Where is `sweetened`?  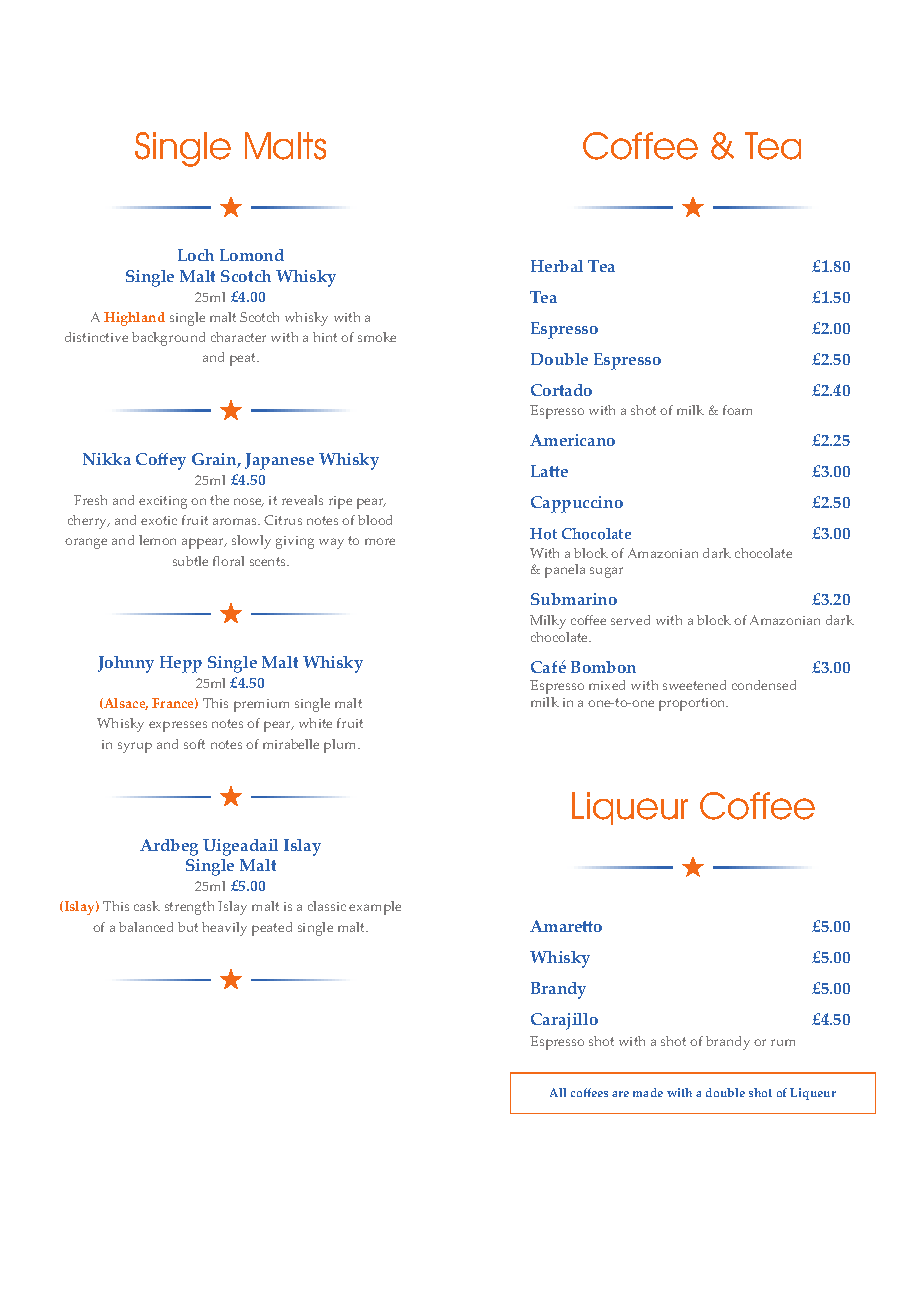 sweetened is located at coordinates (694, 685).
